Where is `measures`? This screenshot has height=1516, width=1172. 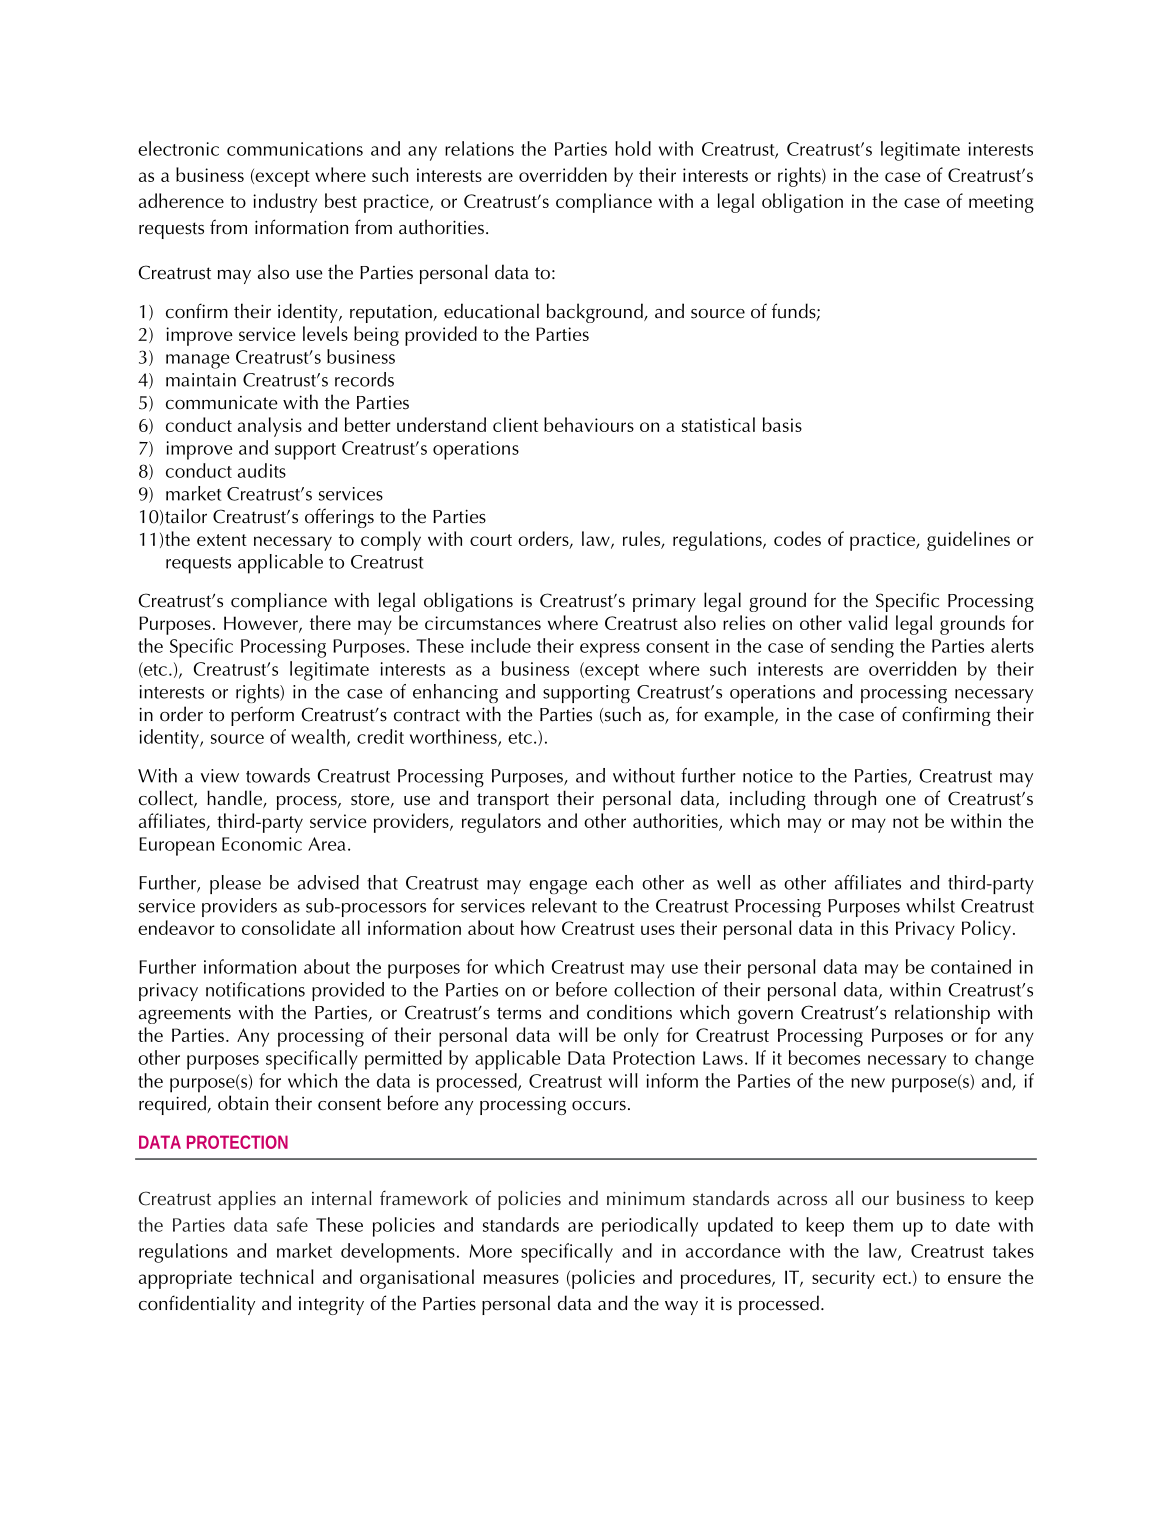
measures is located at coordinates (521, 1279).
